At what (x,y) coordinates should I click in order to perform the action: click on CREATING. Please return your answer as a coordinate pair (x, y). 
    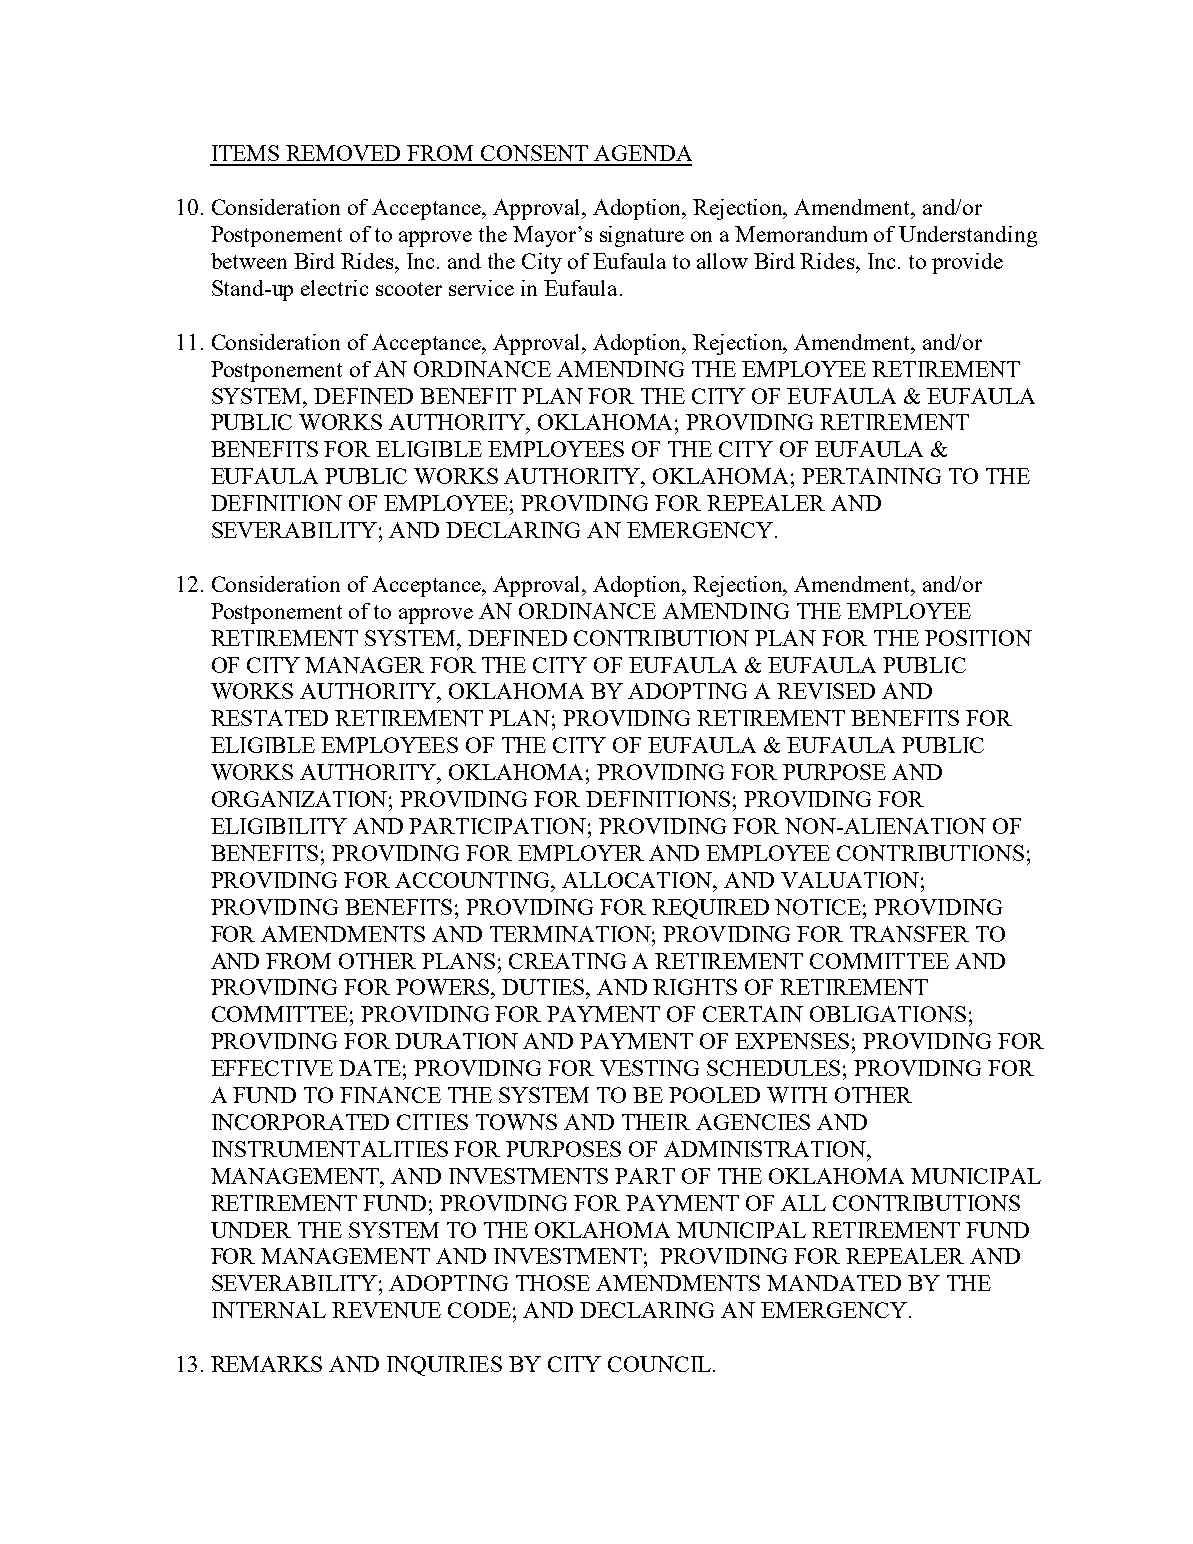
    Looking at the image, I should click on (567, 961).
